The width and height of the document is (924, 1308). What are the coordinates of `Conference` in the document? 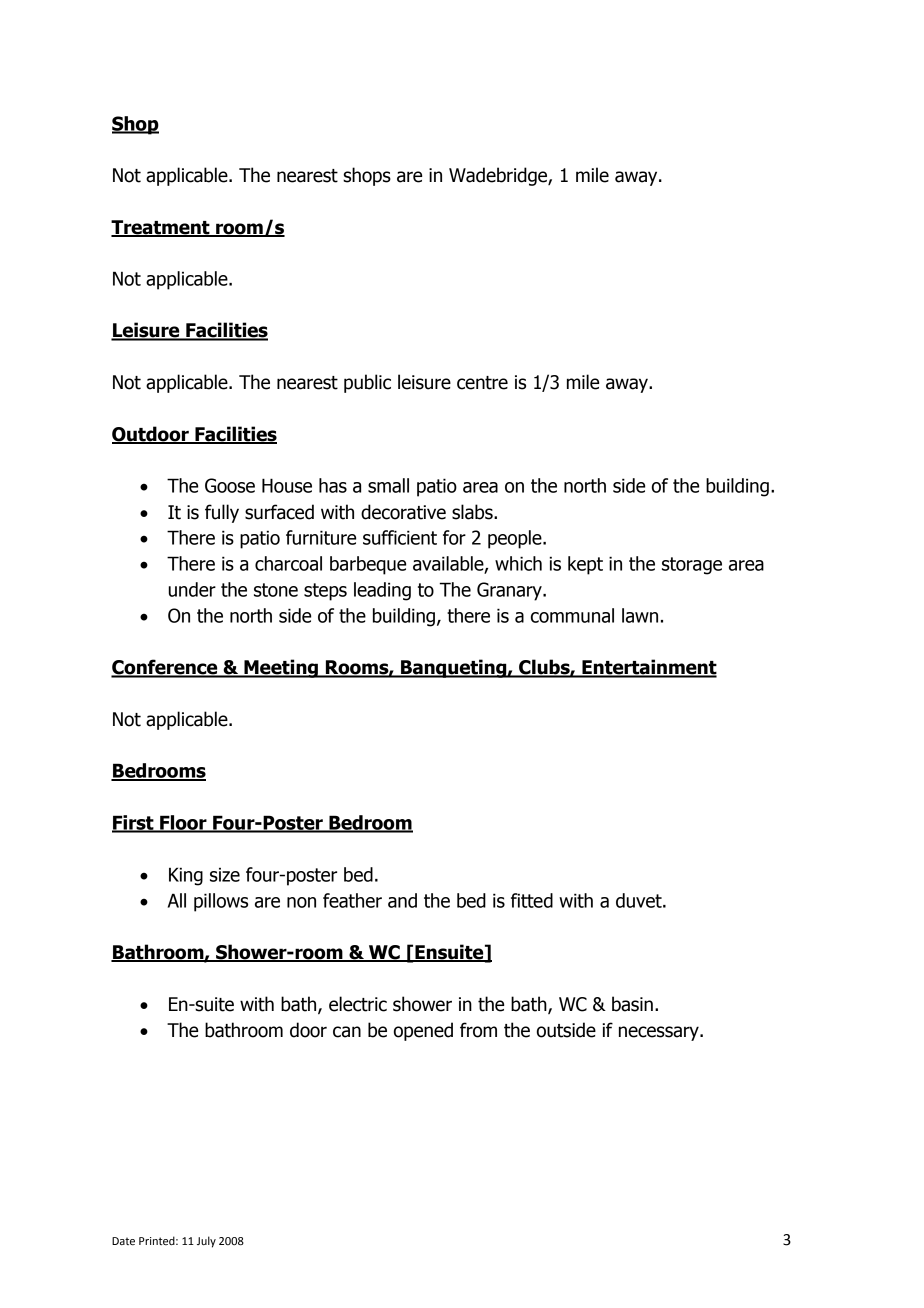 It's located at (165, 668).
